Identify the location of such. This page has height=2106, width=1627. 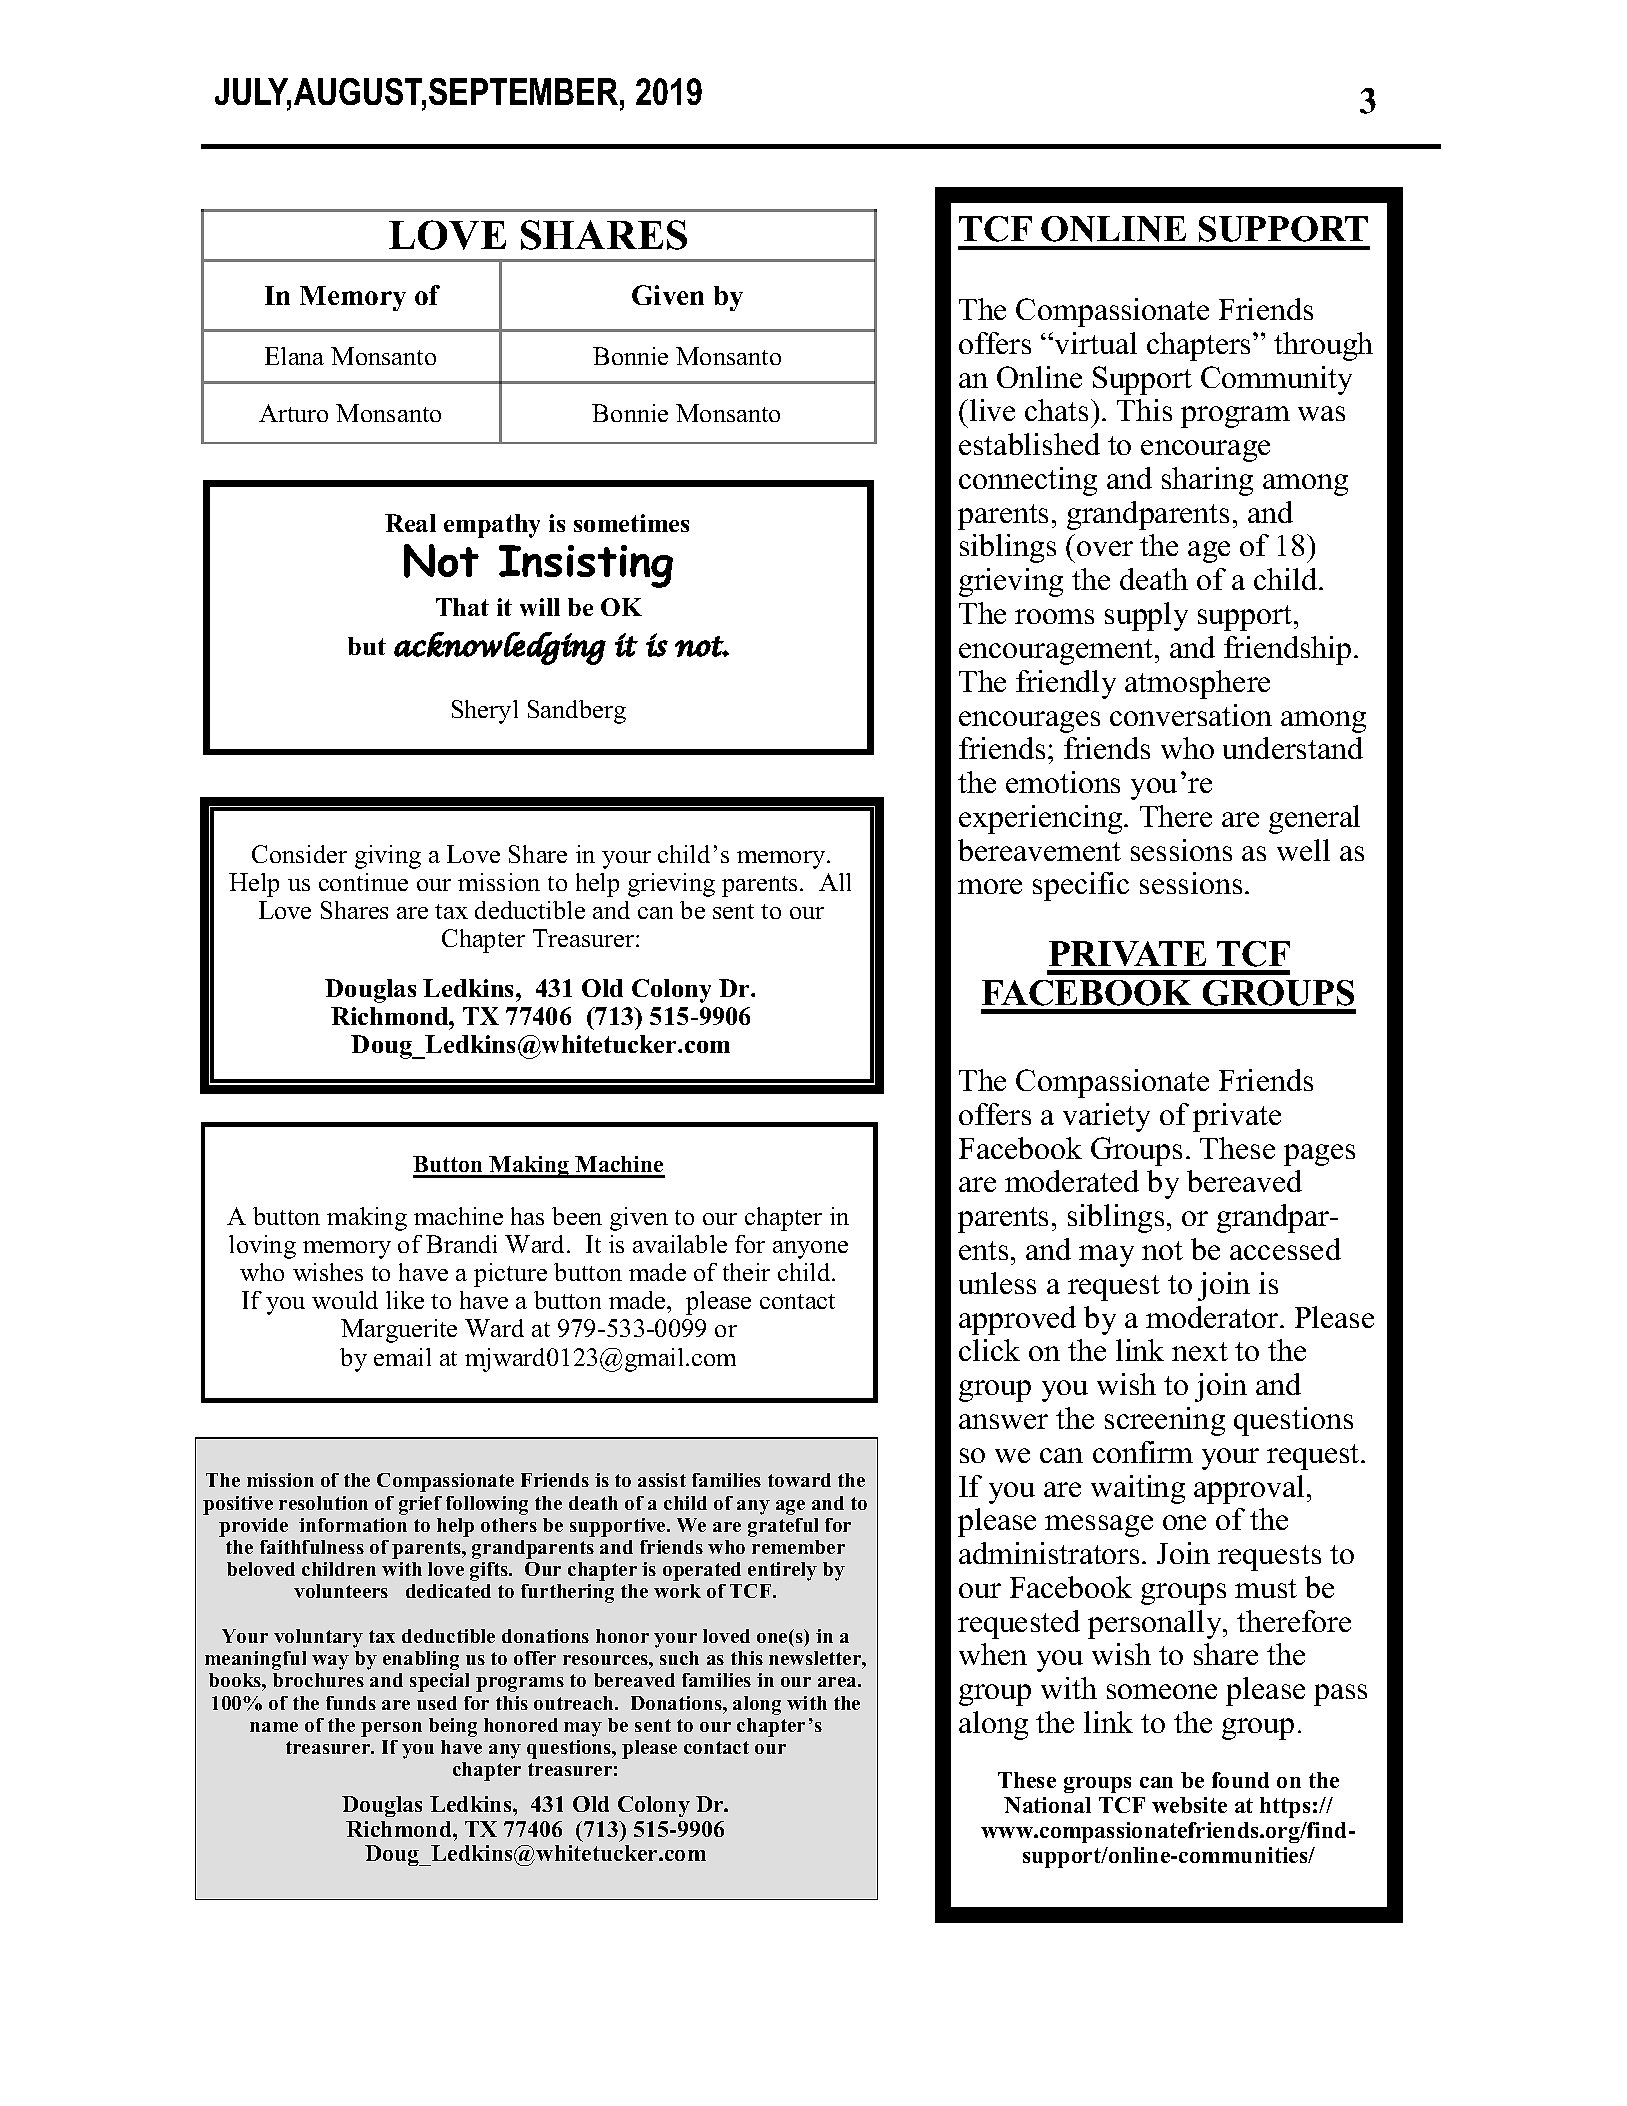
(679, 1658).
